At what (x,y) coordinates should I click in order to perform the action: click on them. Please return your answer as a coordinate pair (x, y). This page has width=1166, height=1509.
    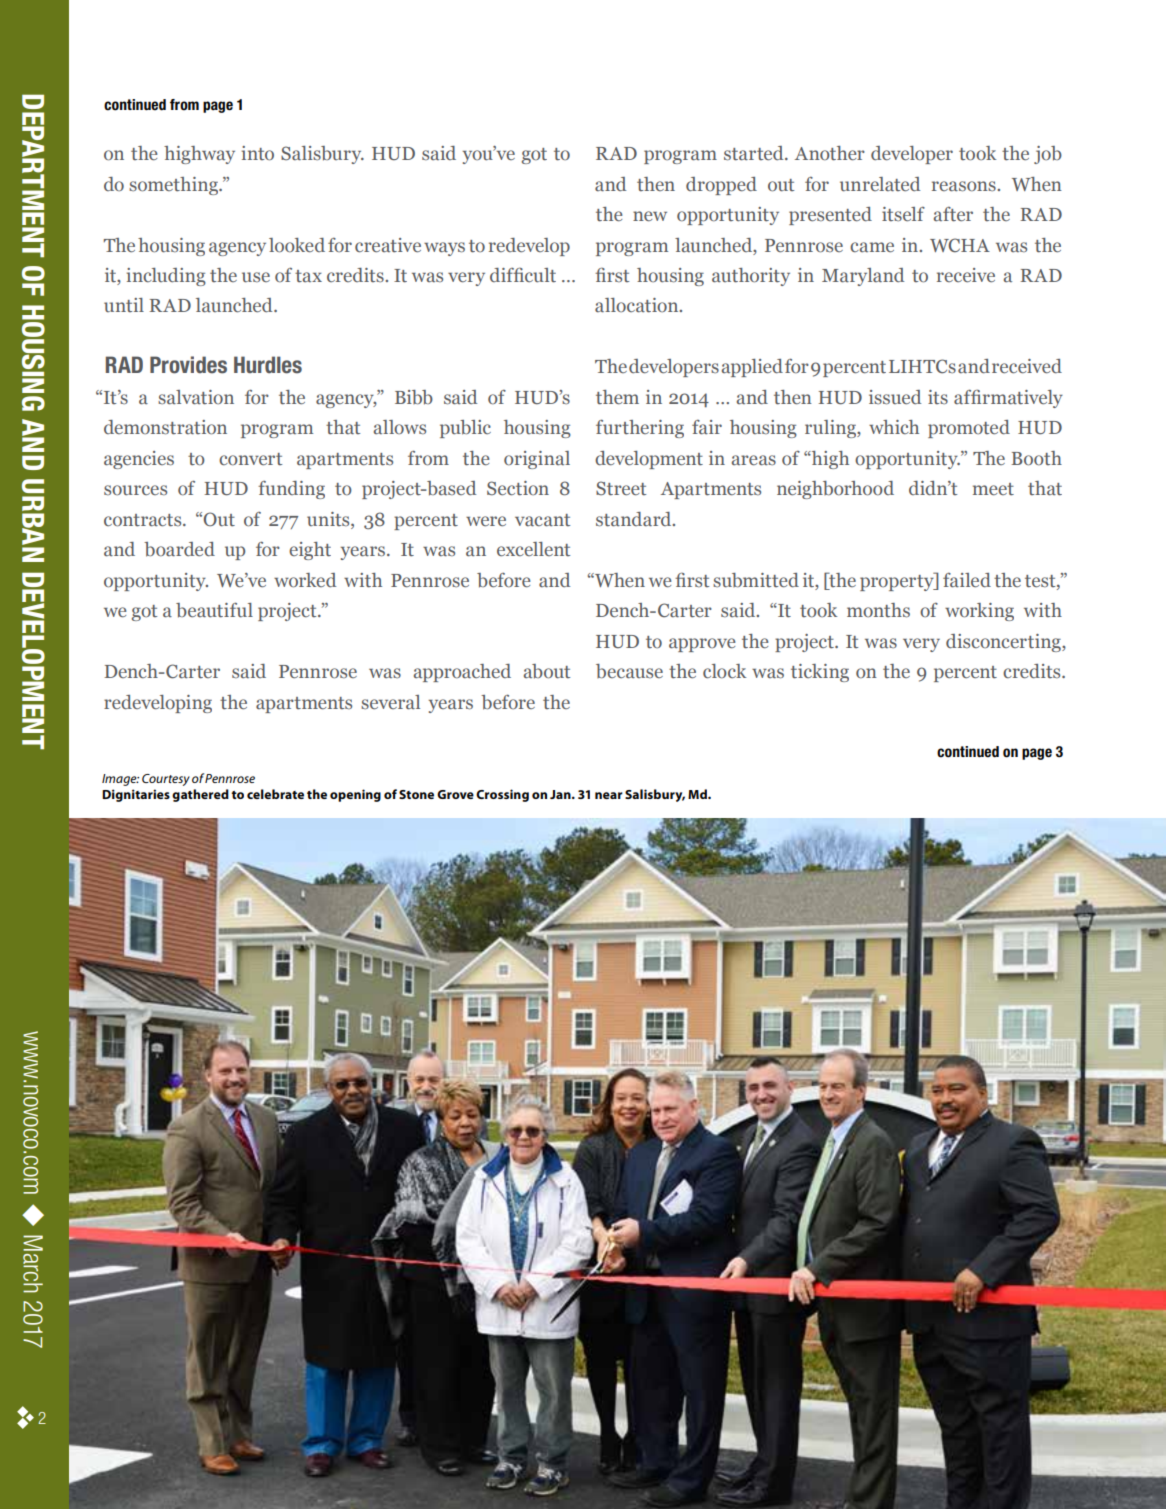
    Looking at the image, I should click on (617, 397).
